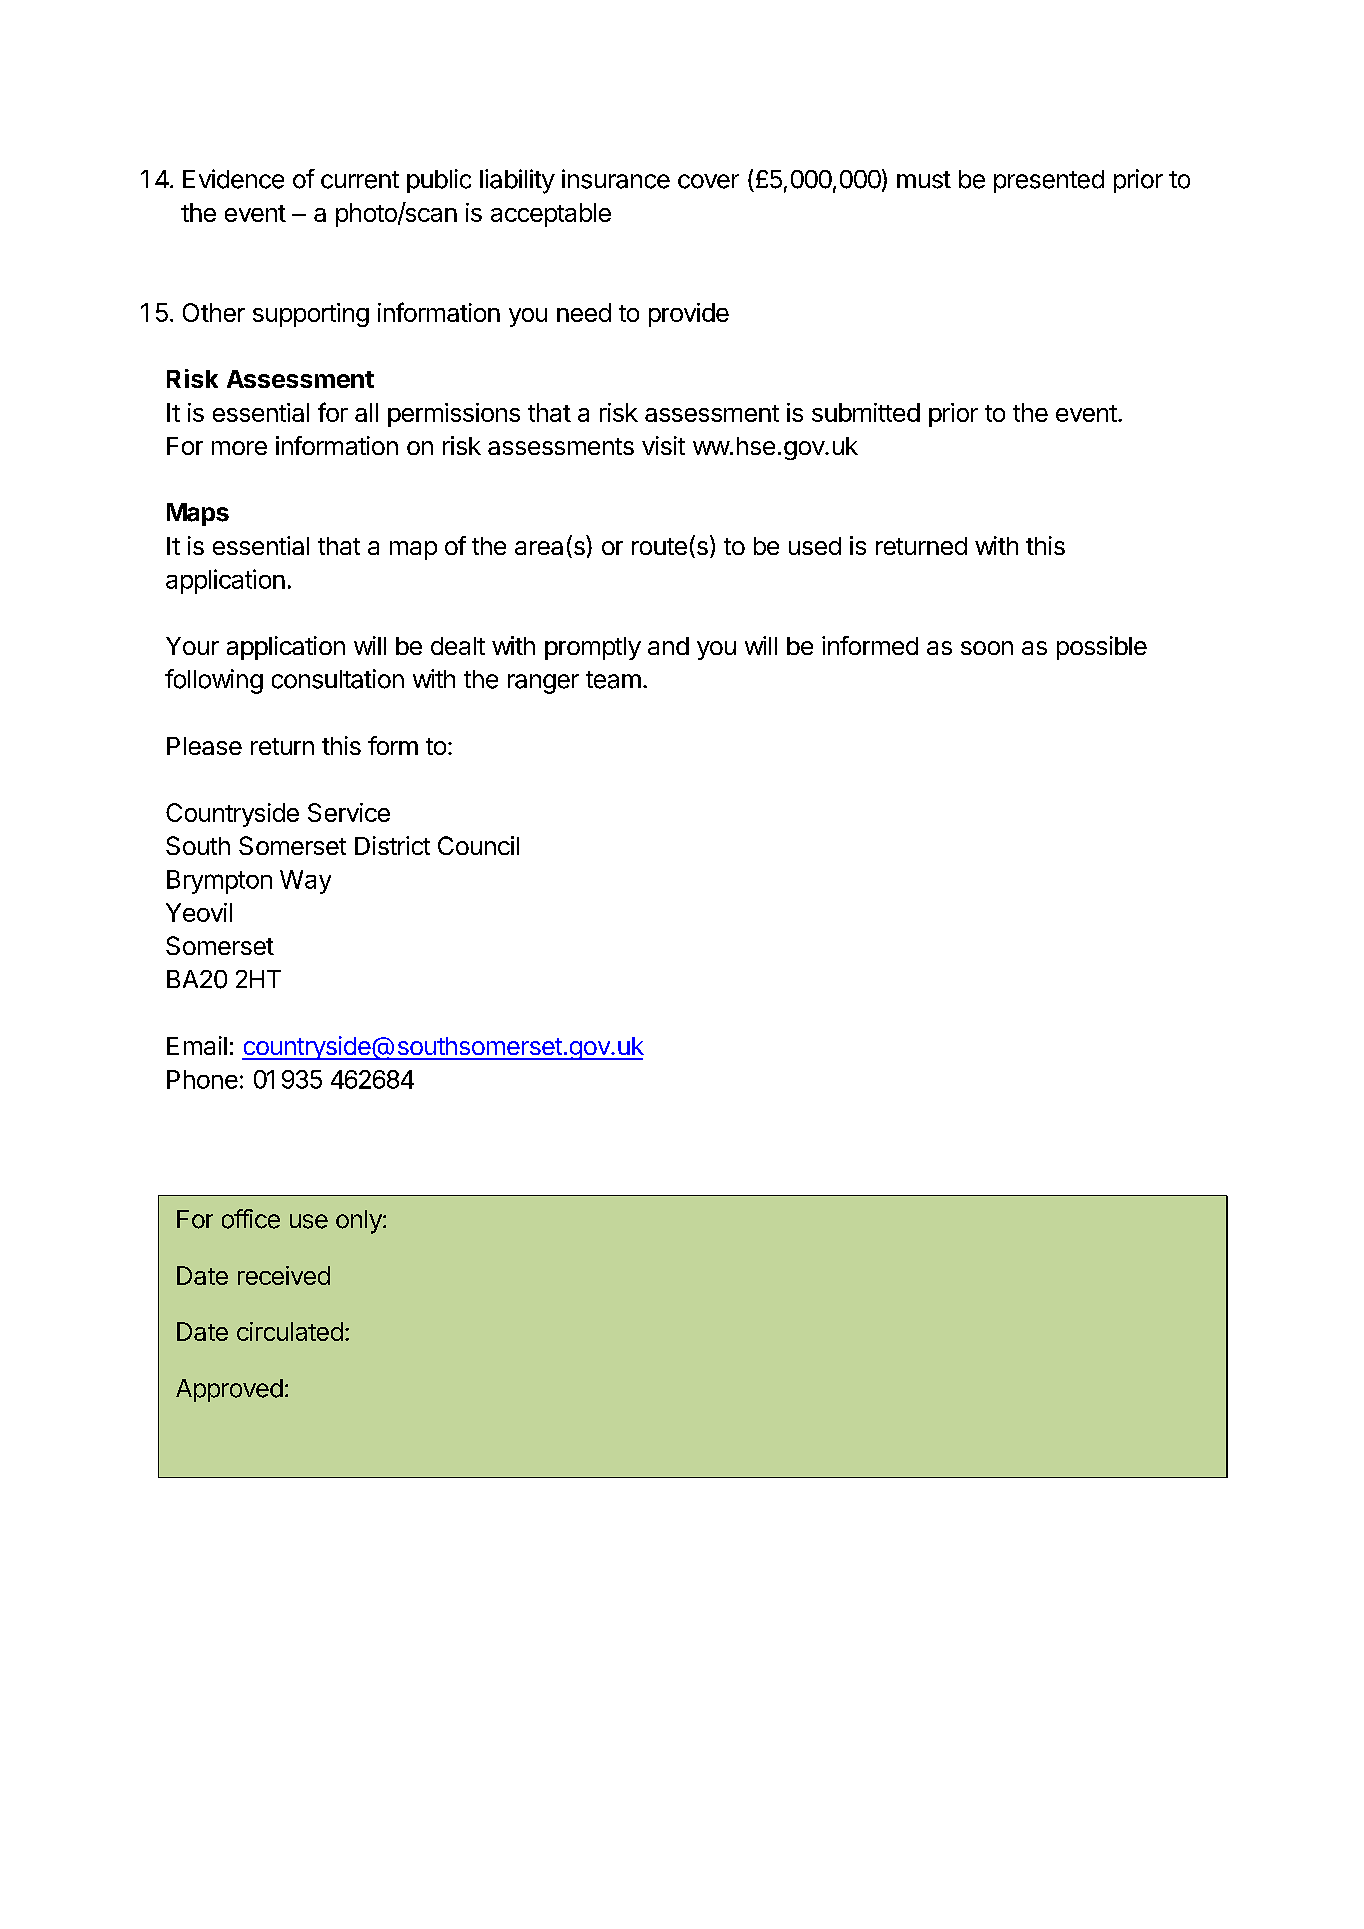  What do you see at coordinates (613, 680) in the image?
I see `team` at bounding box center [613, 680].
